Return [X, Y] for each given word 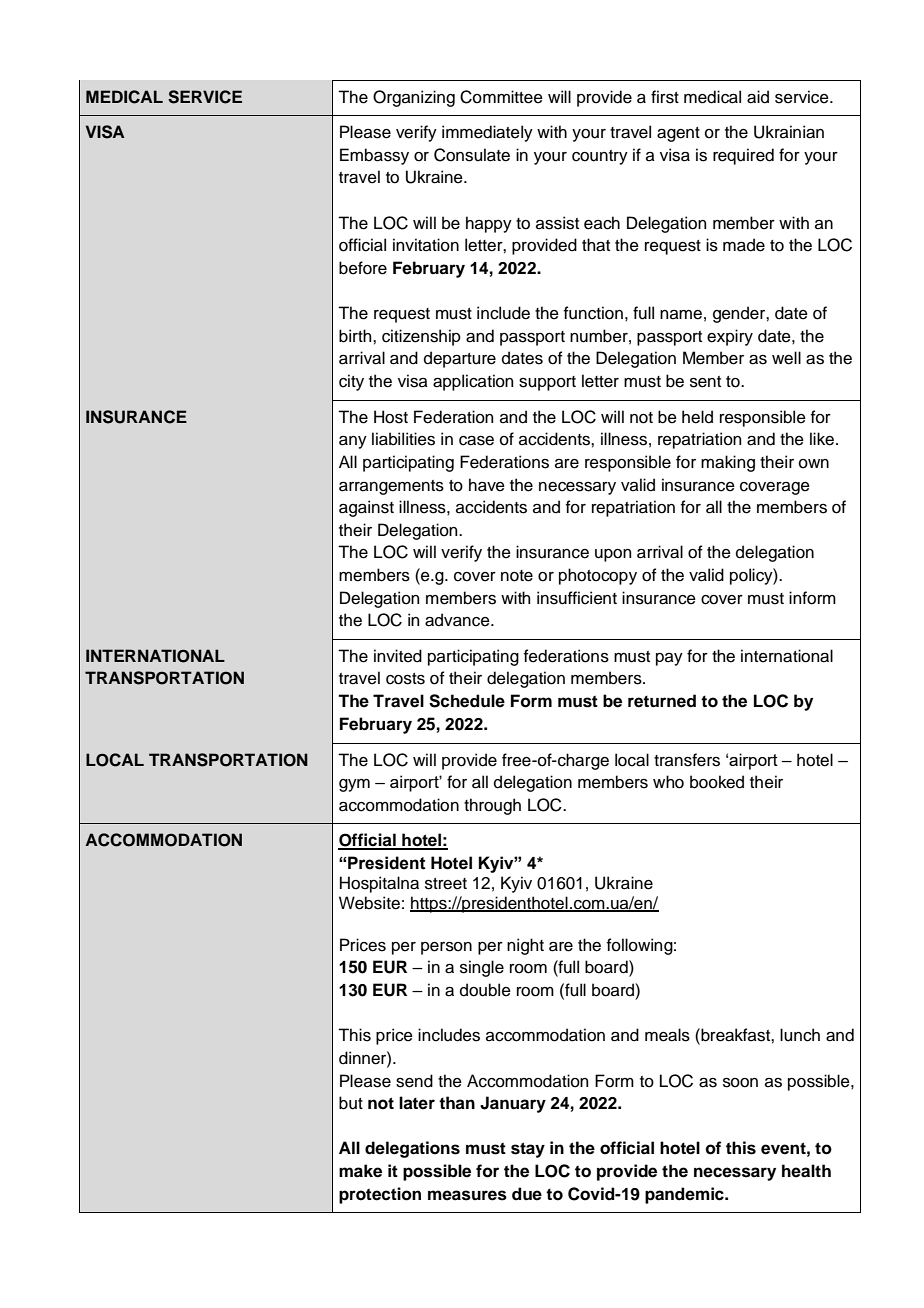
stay [528, 1150]
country [600, 157]
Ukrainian [789, 132]
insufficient [577, 598]
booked [717, 782]
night [525, 946]
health [806, 1171]
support [547, 383]
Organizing [414, 98]
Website [369, 903]
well [786, 358]
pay [669, 659]
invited [398, 656]
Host [391, 417]
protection [380, 1195]
